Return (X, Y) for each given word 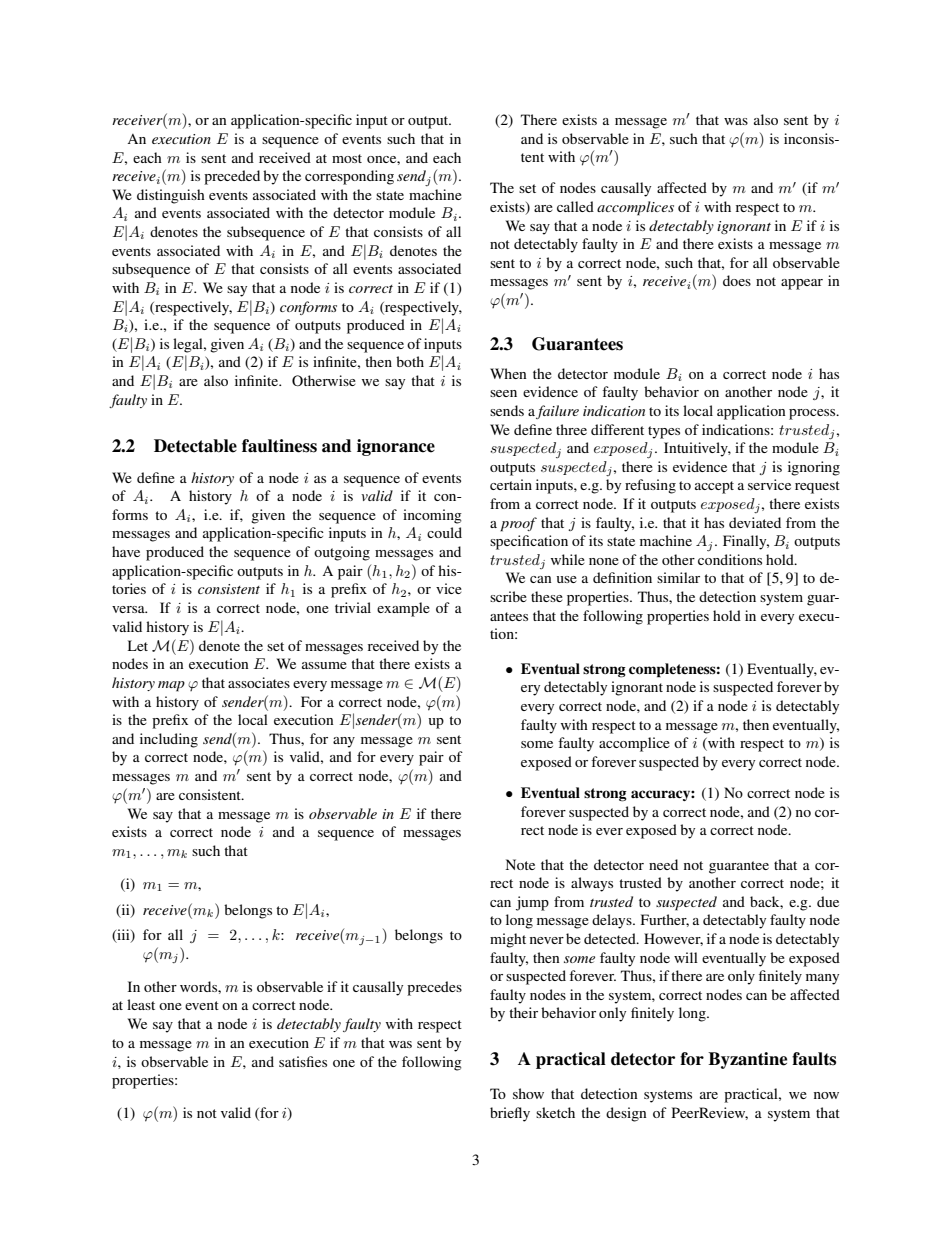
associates (259, 682)
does (737, 280)
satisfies (303, 1061)
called (575, 206)
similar (678, 577)
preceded (232, 177)
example (403, 609)
